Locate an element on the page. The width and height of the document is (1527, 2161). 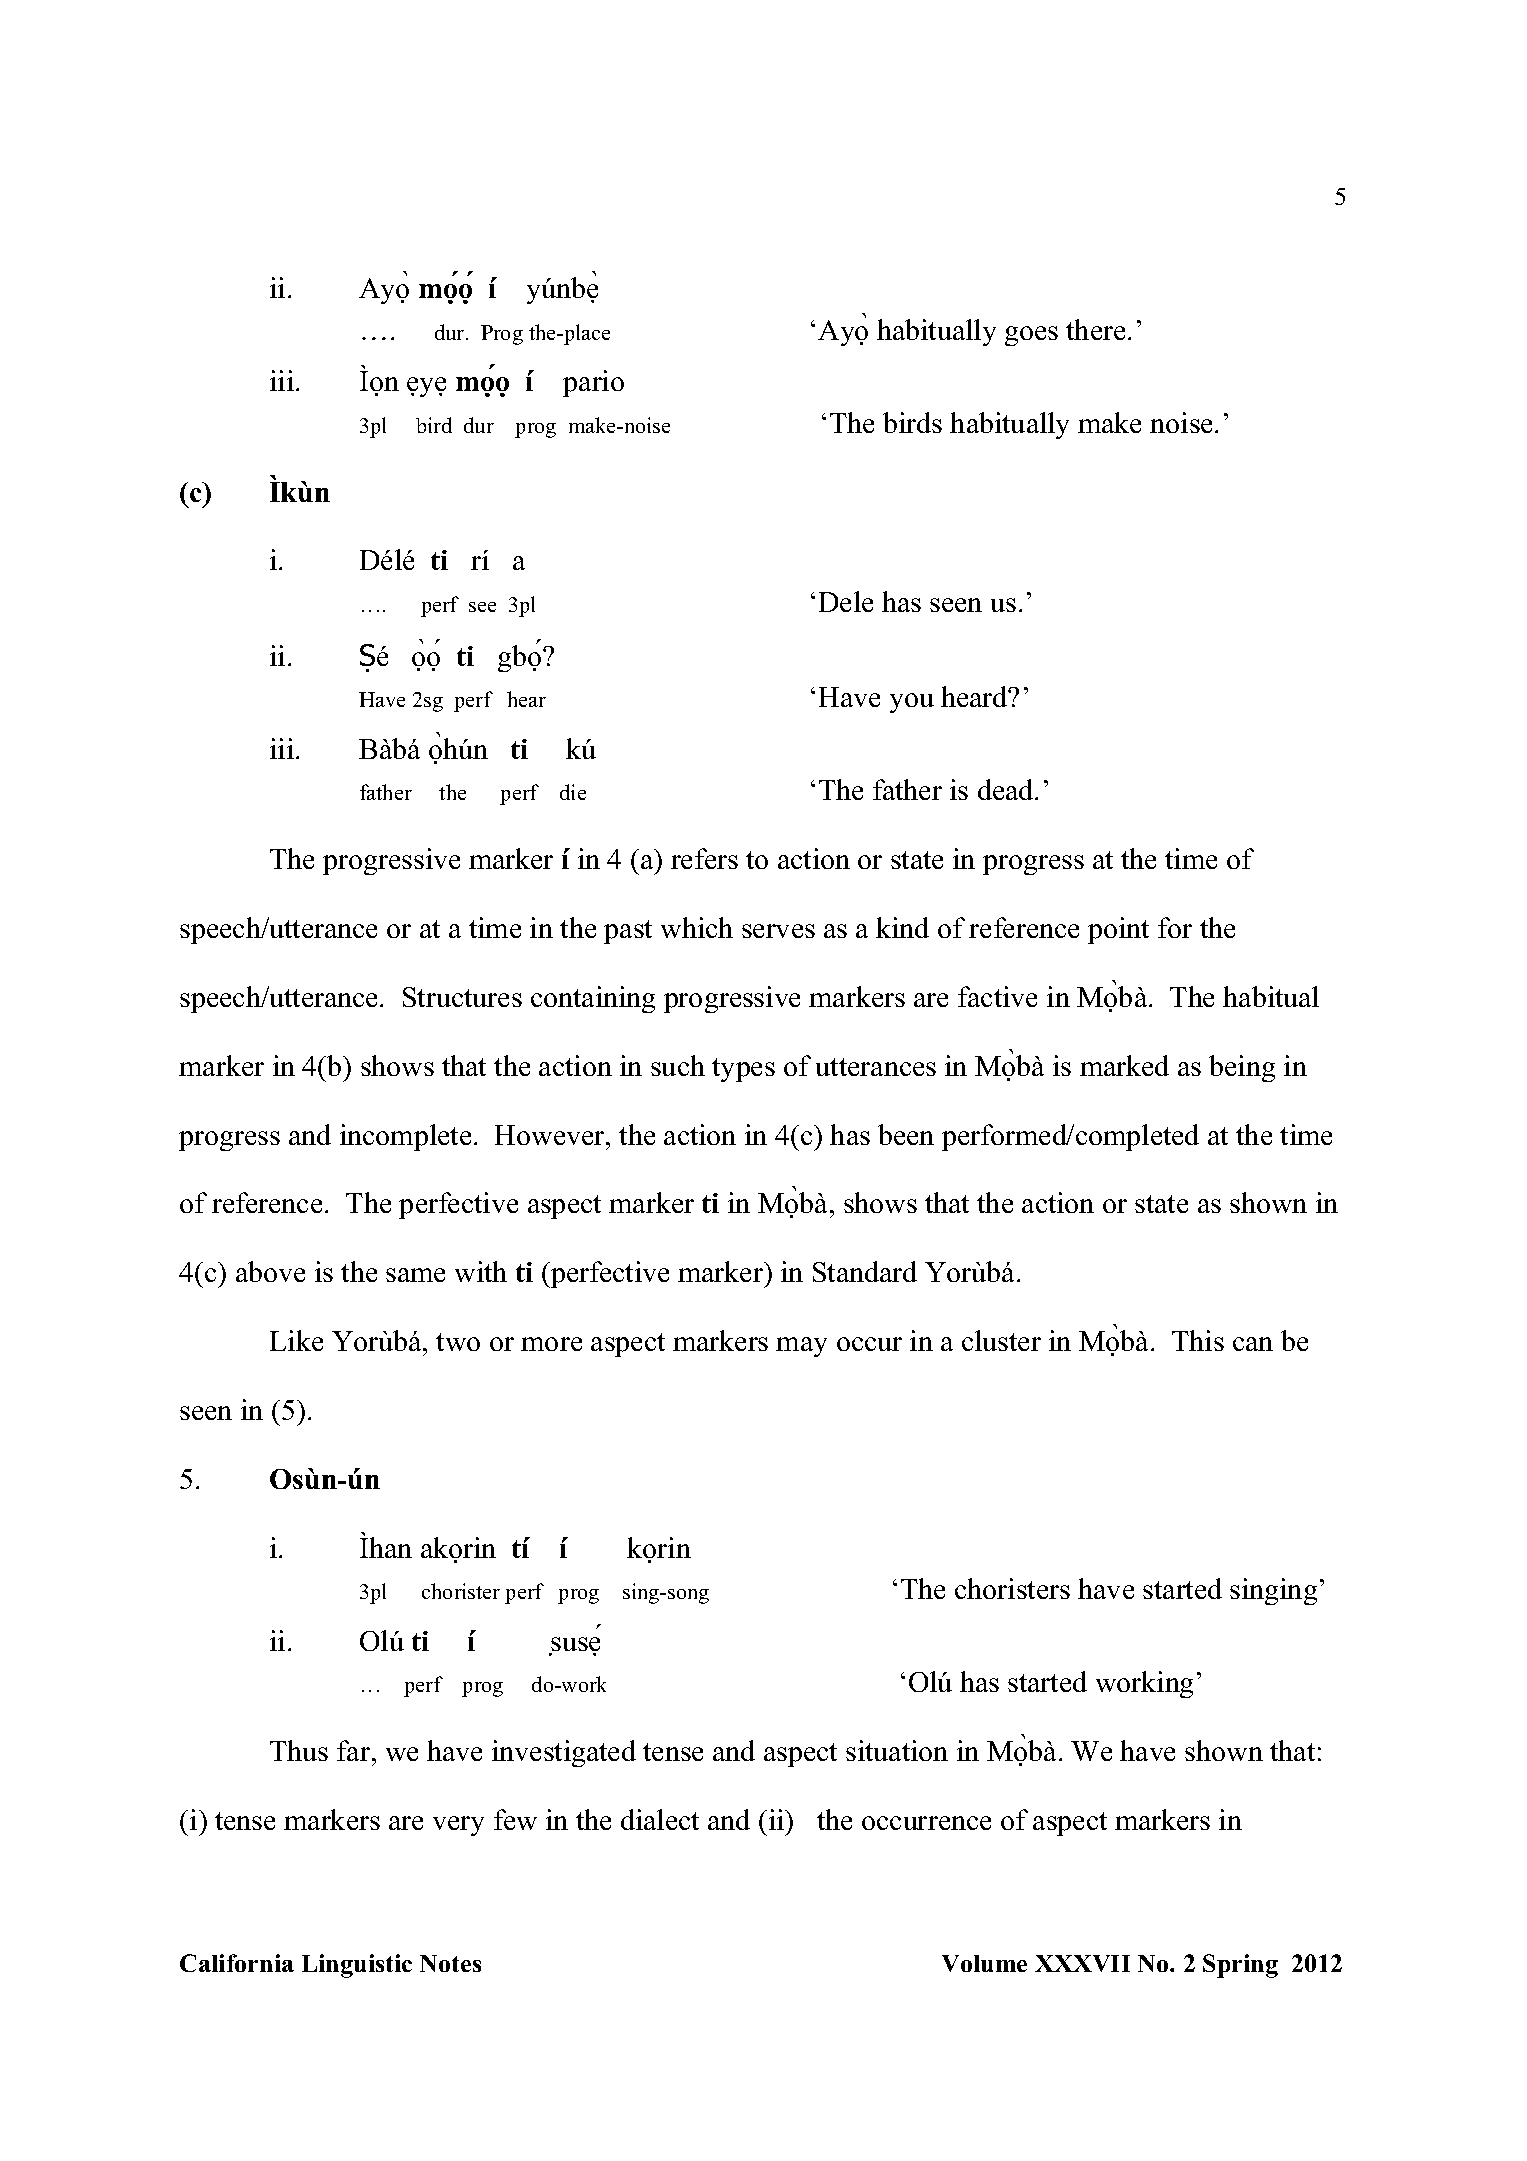
there is located at coordinates (1095, 329).
